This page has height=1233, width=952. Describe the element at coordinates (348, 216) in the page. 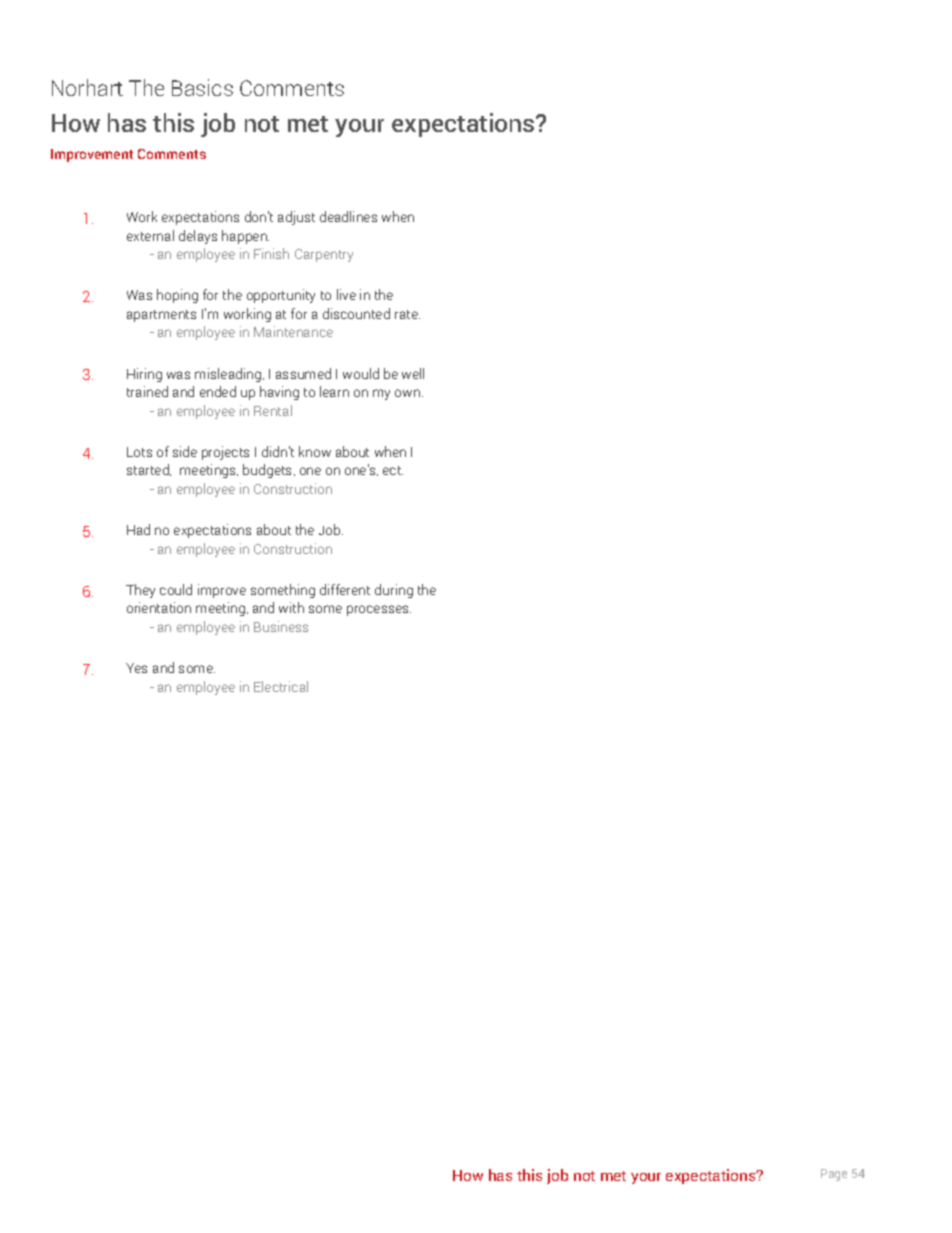

I see `deadlines` at that location.
